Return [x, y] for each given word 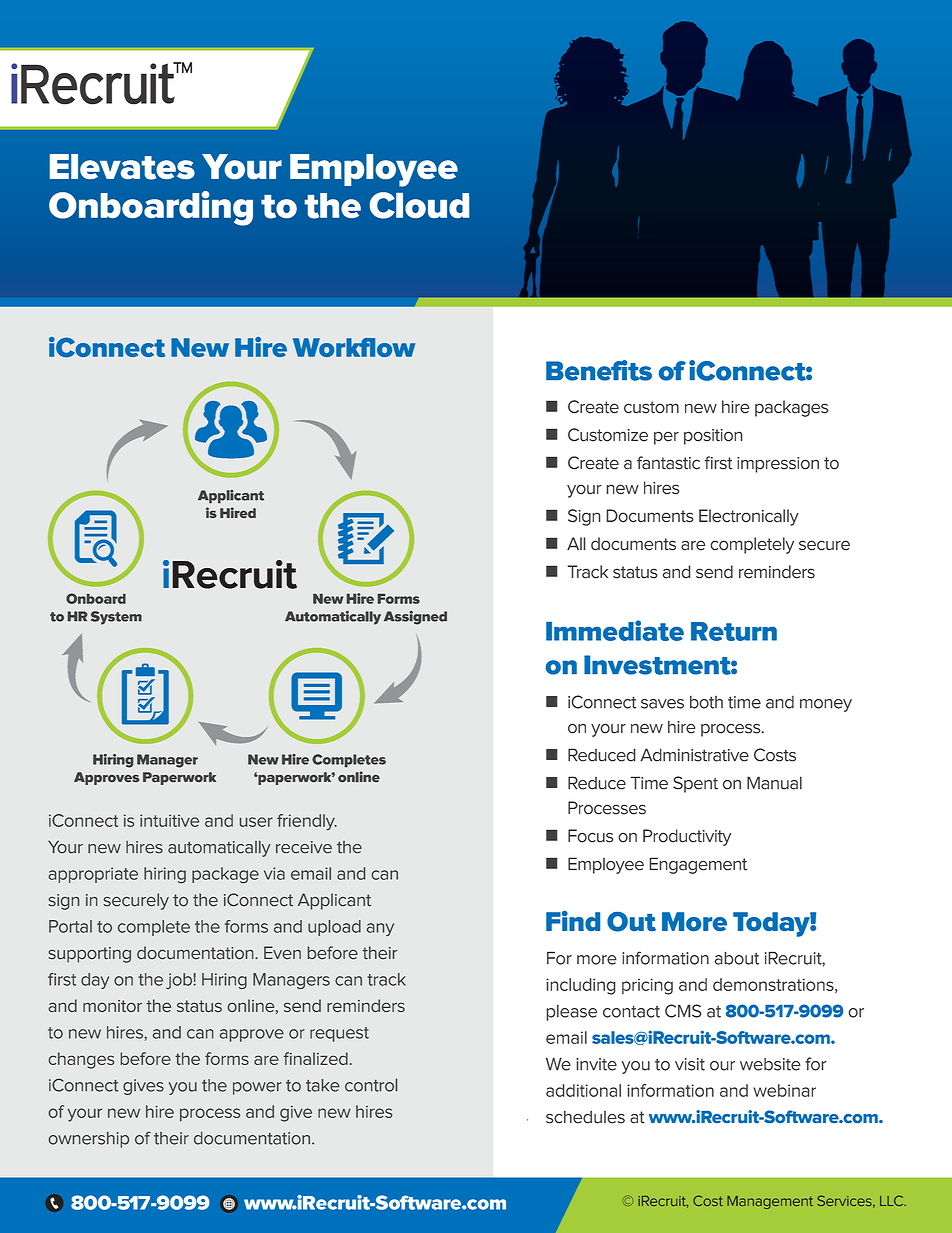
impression [778, 465]
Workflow [354, 347]
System [116, 618]
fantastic [668, 463]
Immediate [615, 630]
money [826, 705]
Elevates [122, 167]
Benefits [599, 370]
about [736, 958]
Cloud [419, 205]
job [180, 981]
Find [573, 921]
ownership [89, 1140]
